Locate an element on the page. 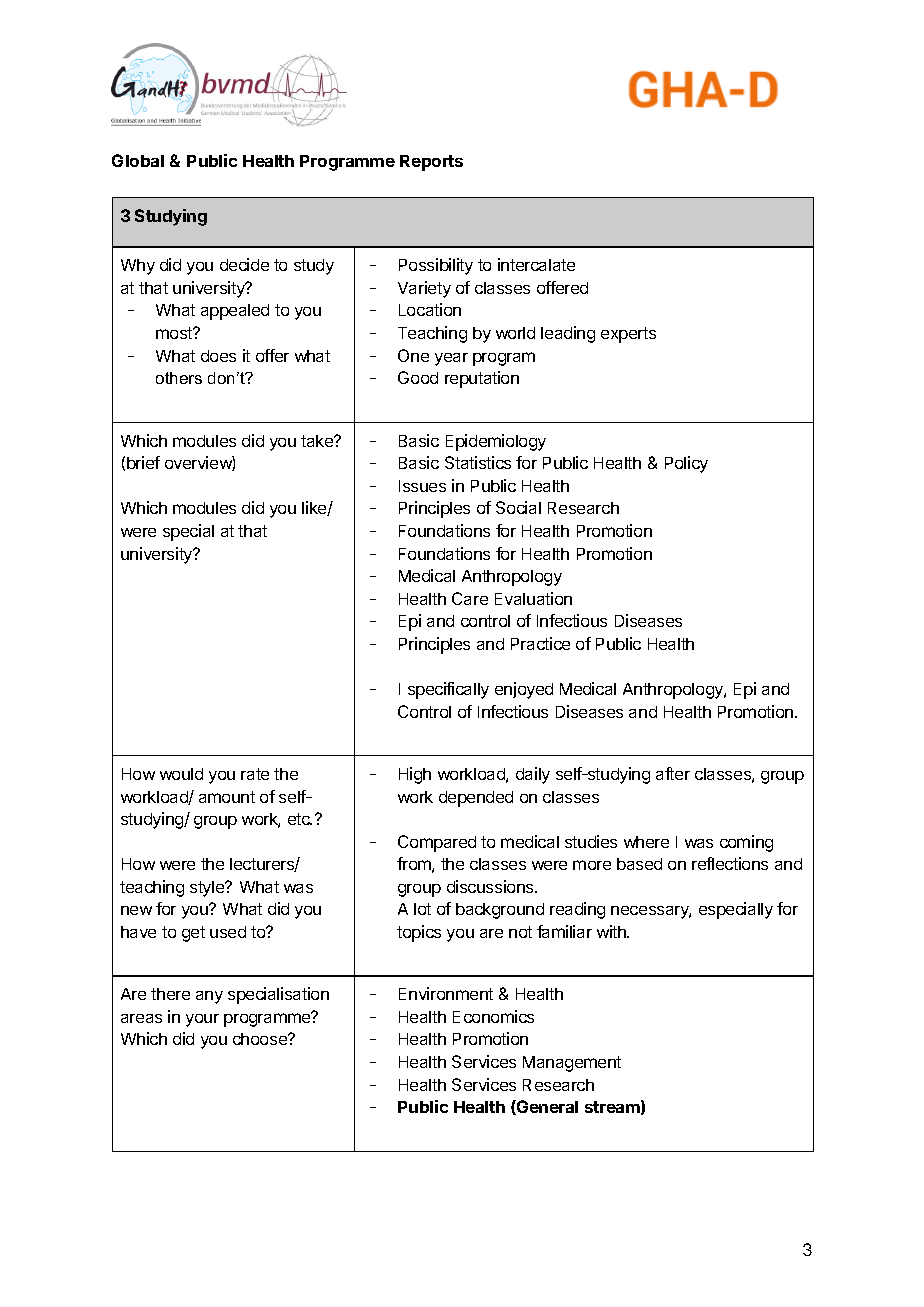  experts is located at coordinates (628, 335).
